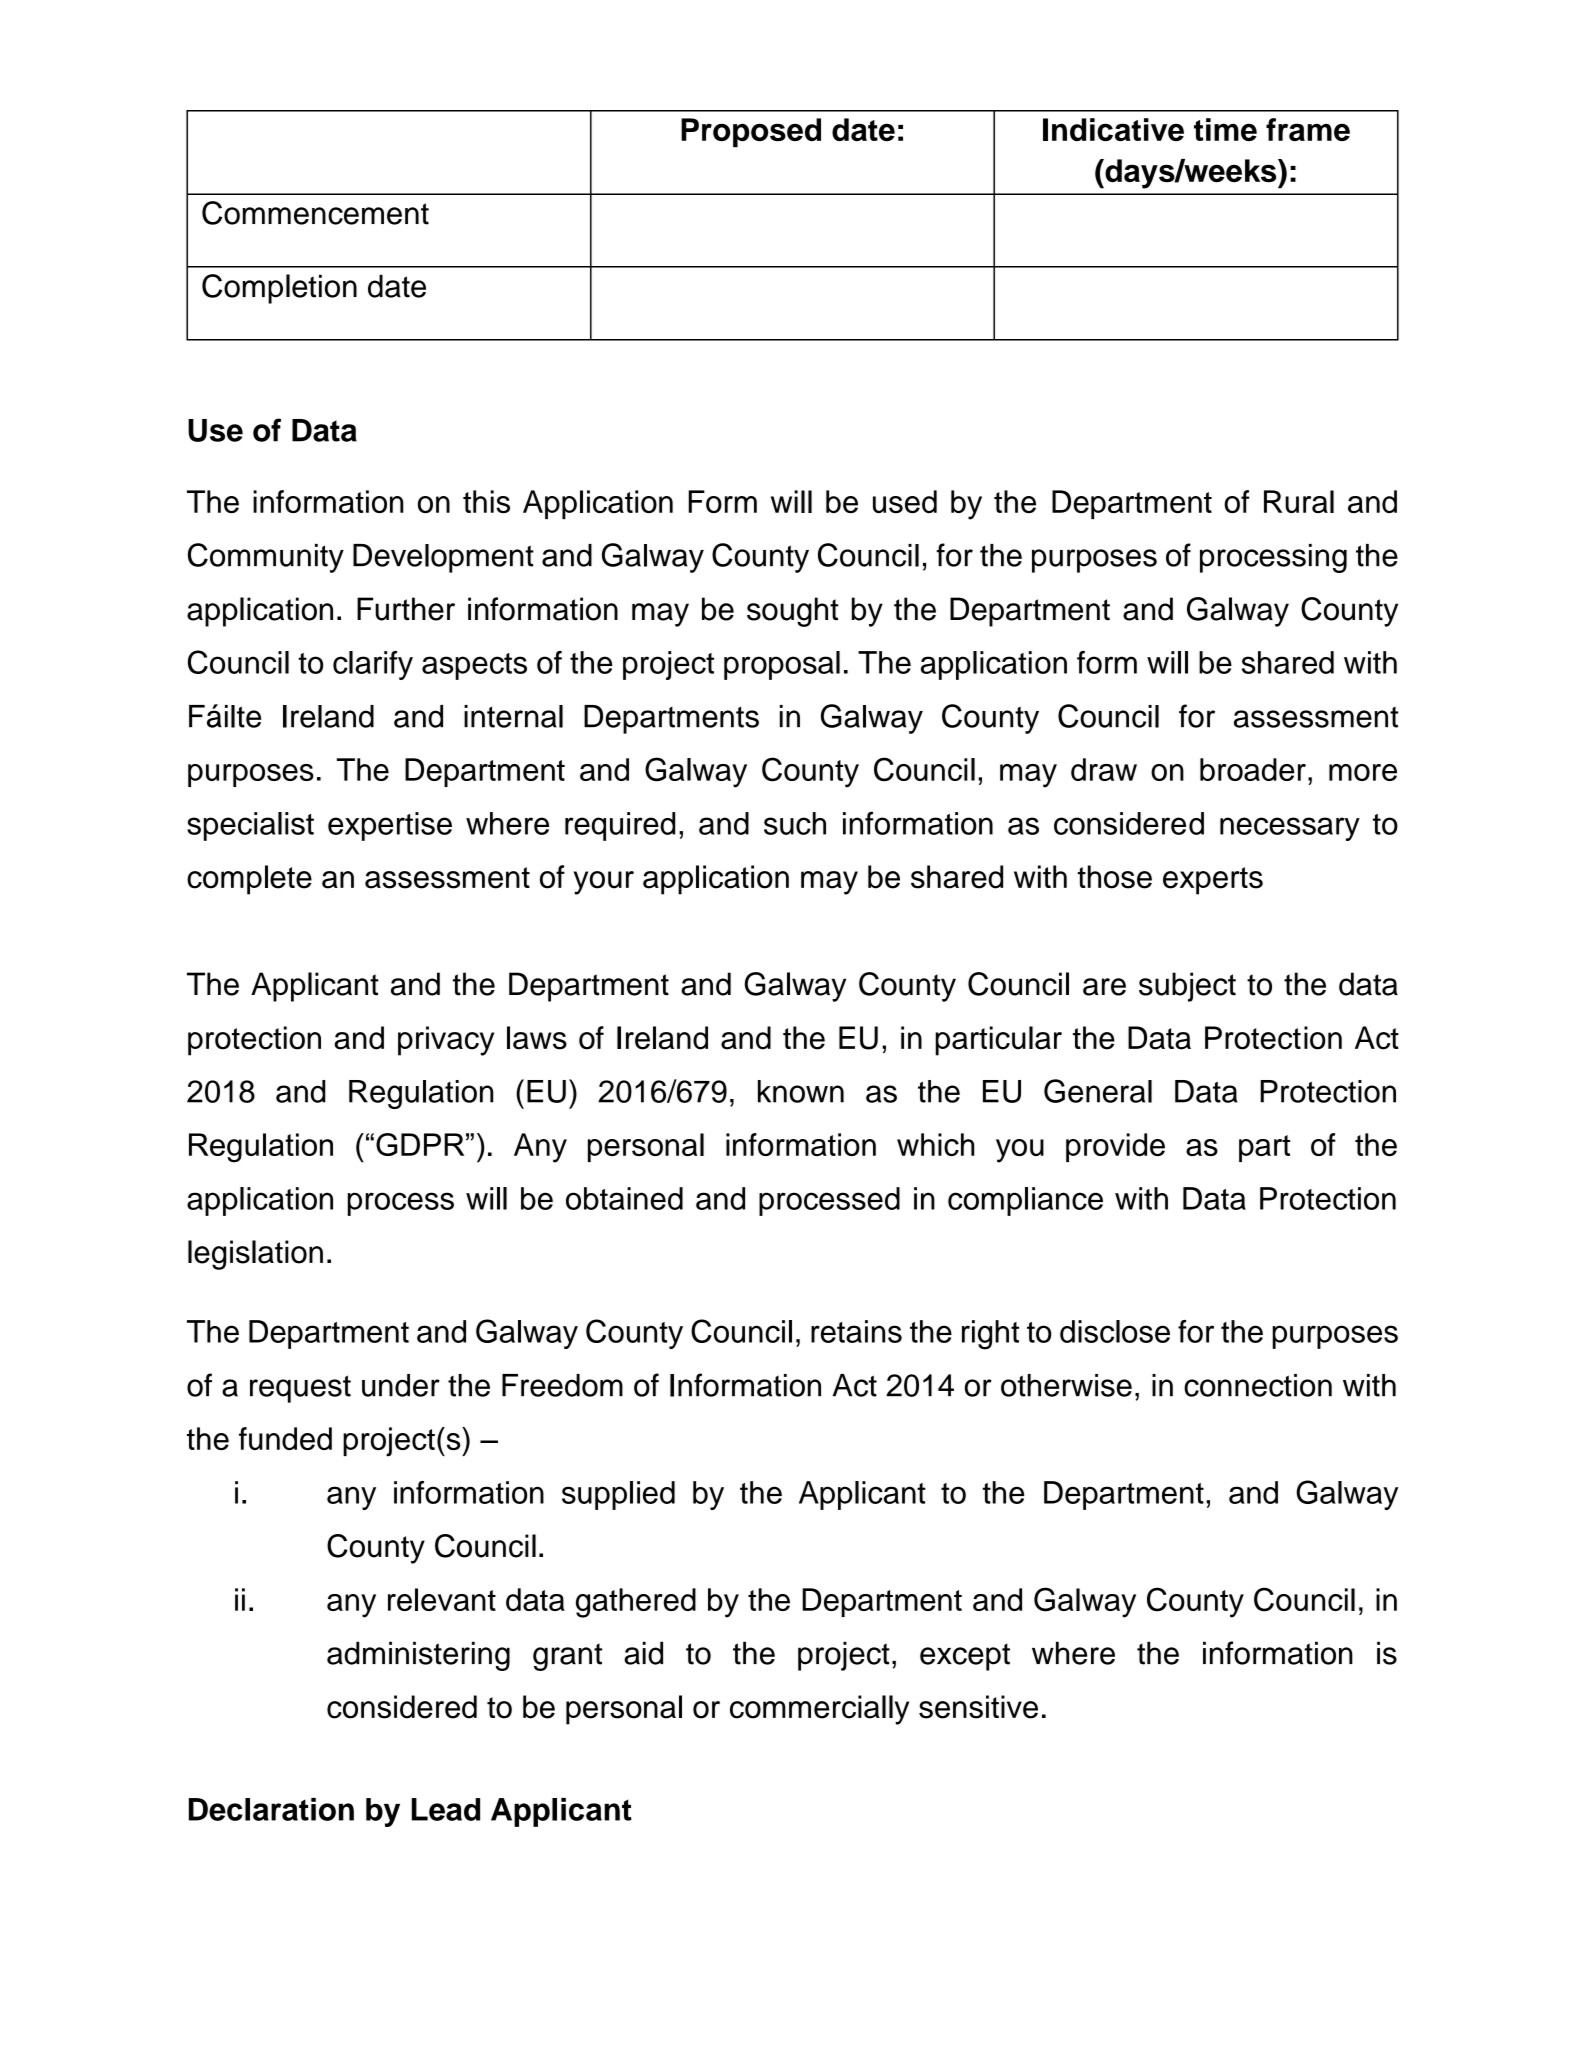 The width and height of the screenshot is (1585, 2051). What do you see at coordinates (801, 1091) in the screenshot?
I see `known` at bounding box center [801, 1091].
